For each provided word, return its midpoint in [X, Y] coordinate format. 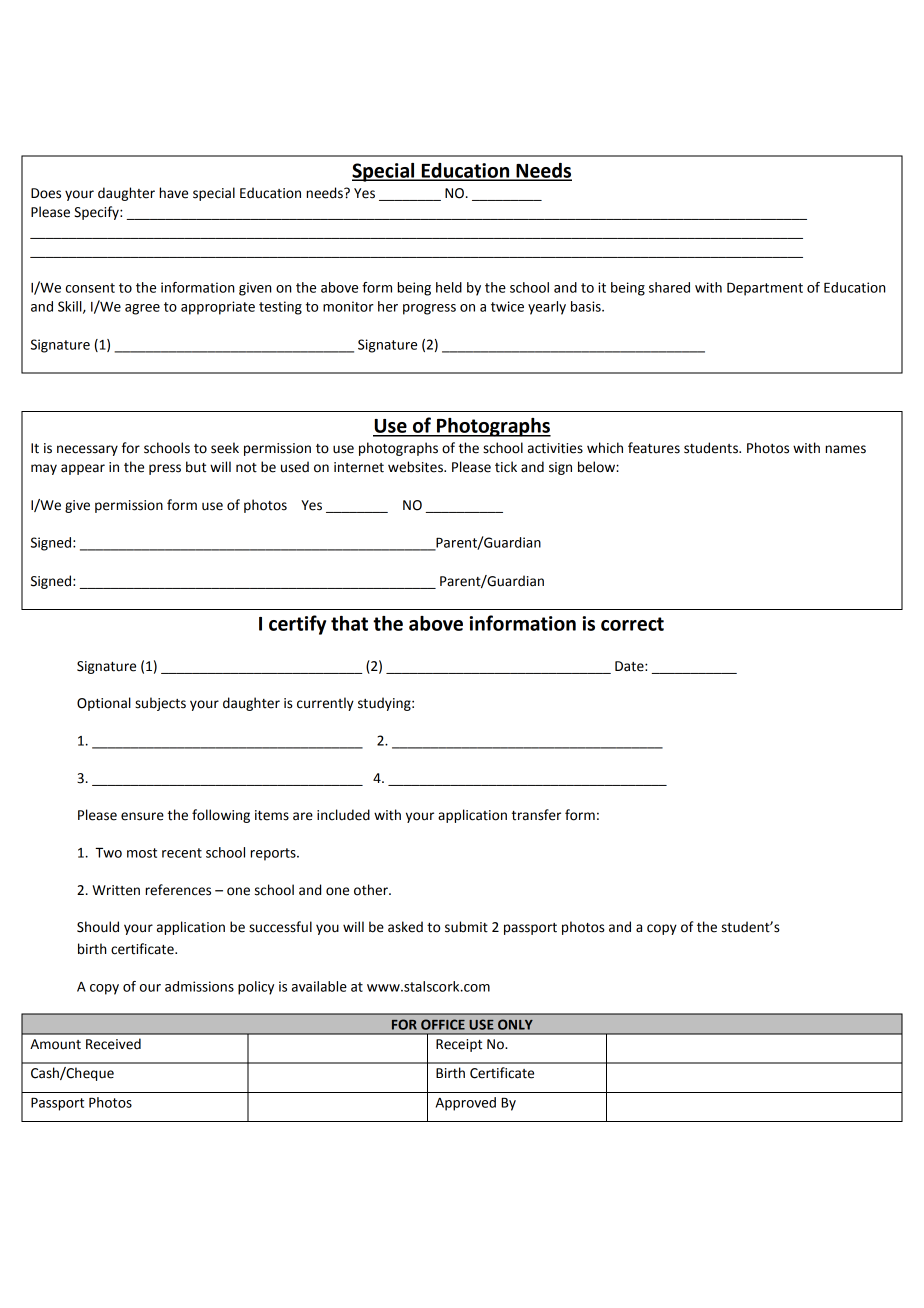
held [449, 287]
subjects [160, 704]
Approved [466, 1104]
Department [765, 289]
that [349, 623]
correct [632, 624]
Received [113, 1044]
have [173, 193]
